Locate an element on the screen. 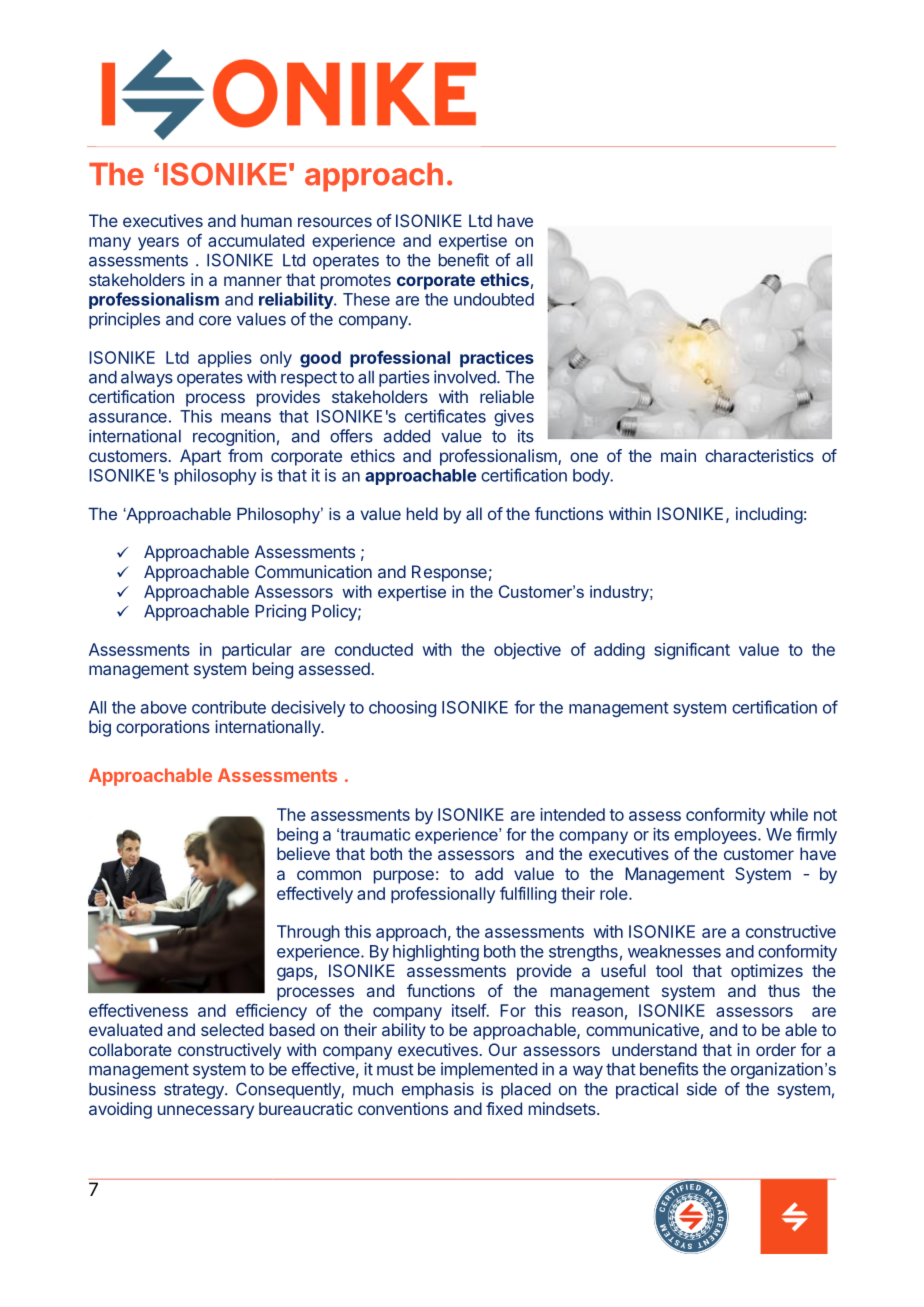  characteristics is located at coordinates (759, 455).
